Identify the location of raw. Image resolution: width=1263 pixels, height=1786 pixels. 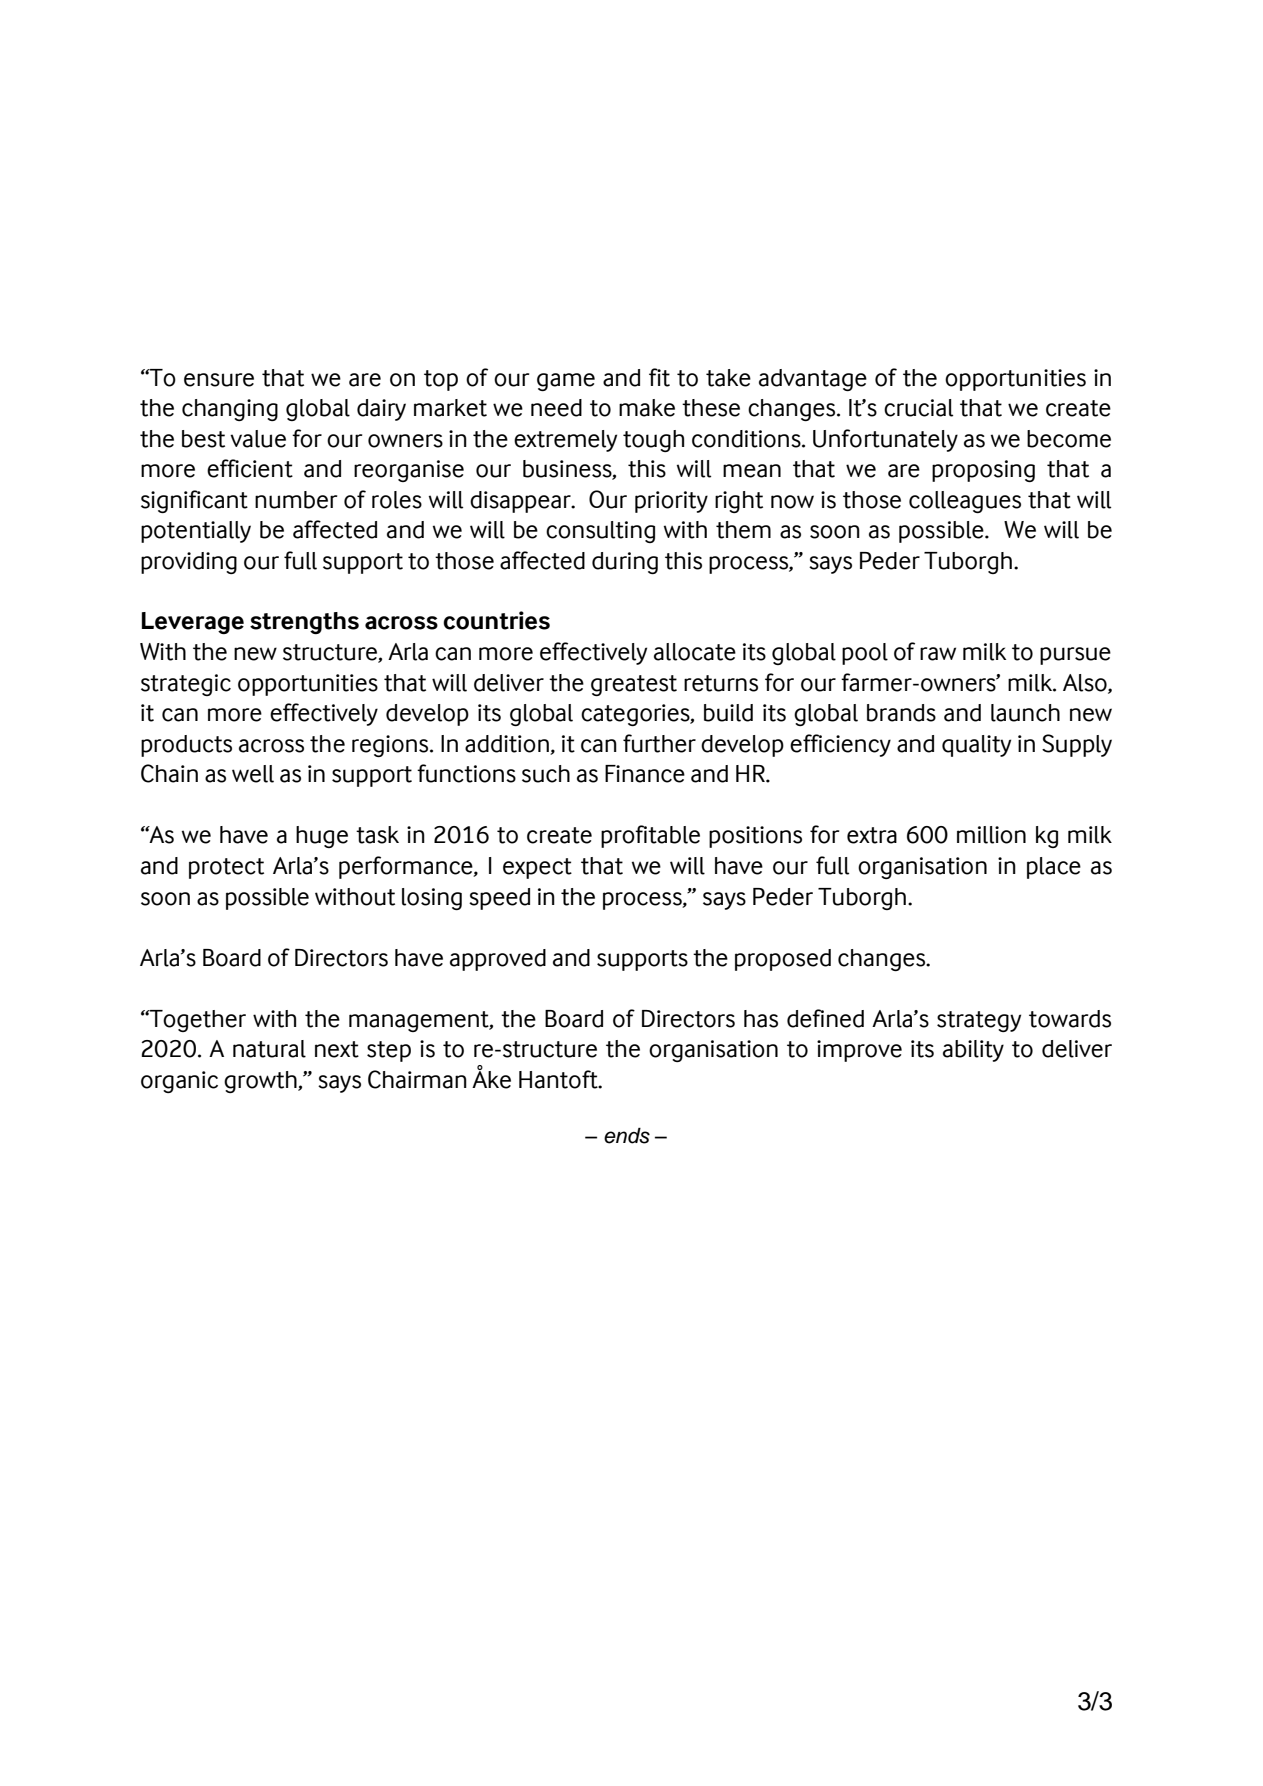
(938, 654).
